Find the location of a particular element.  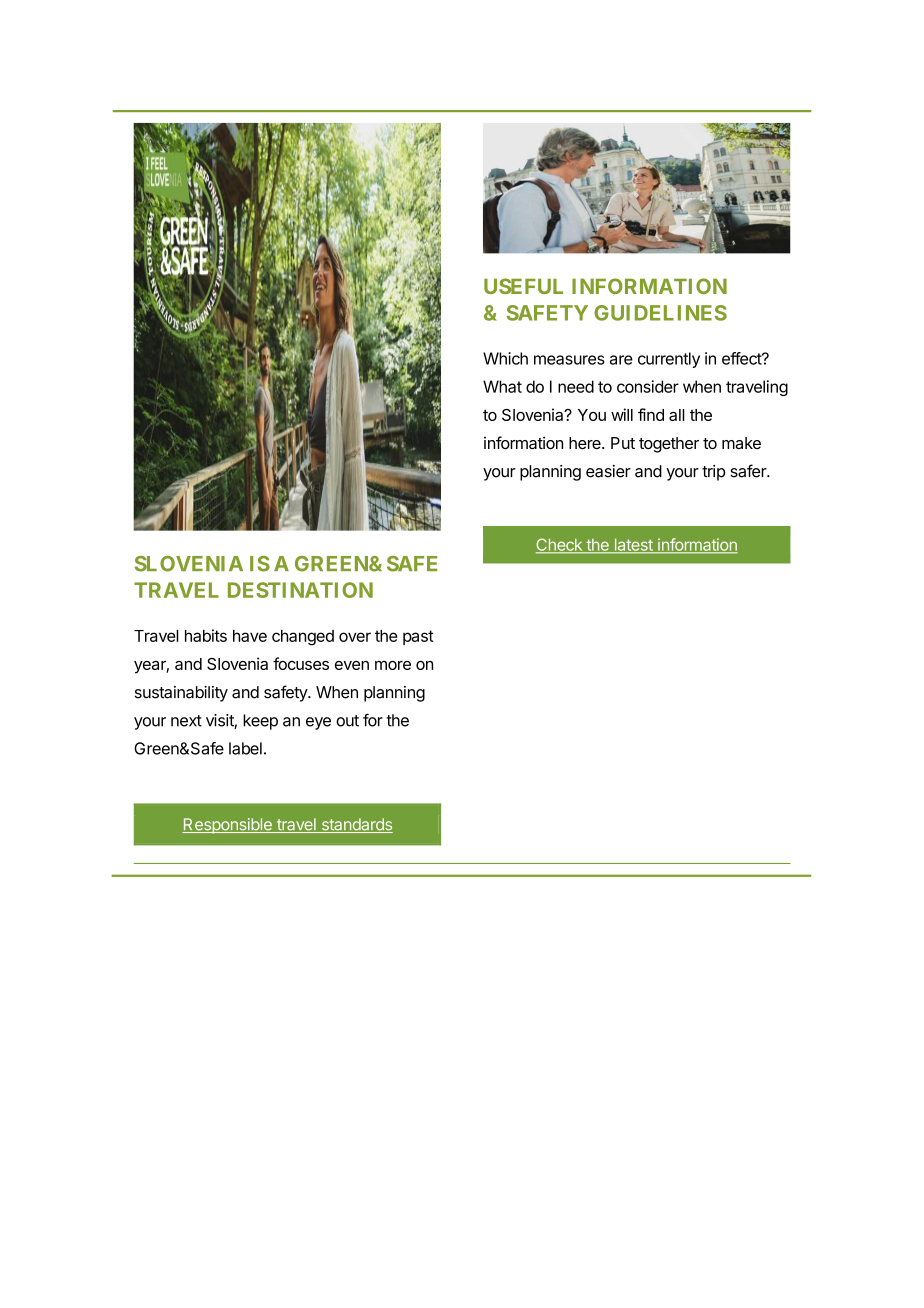

Responsible is located at coordinates (228, 826).
